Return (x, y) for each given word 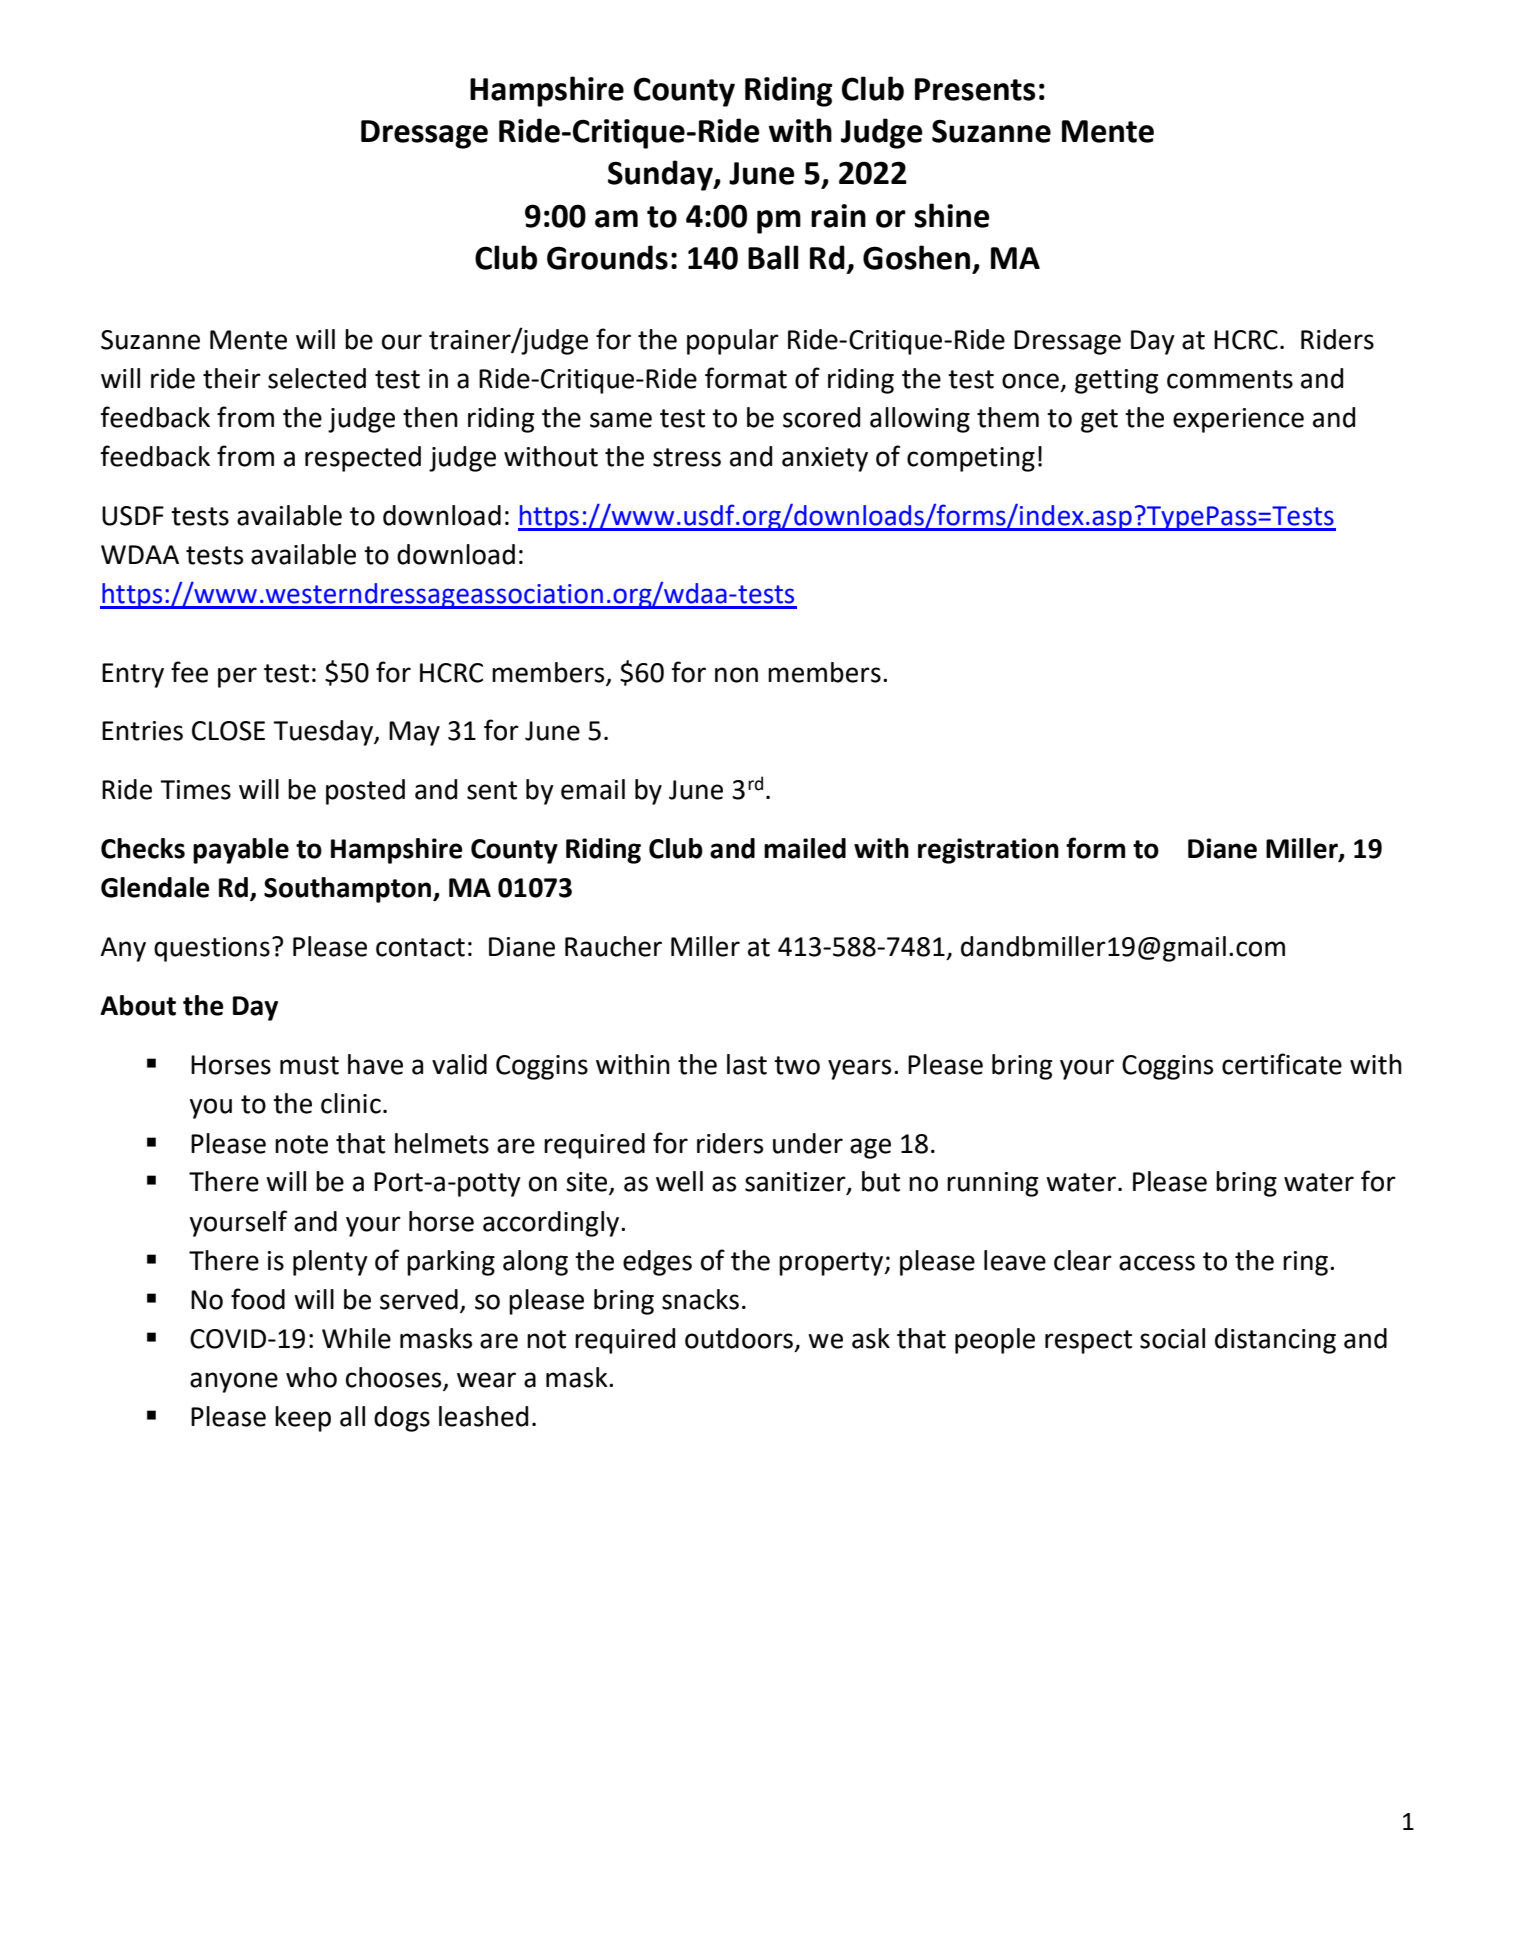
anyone (234, 1382)
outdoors (739, 1338)
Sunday (661, 175)
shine (952, 215)
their (232, 378)
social (1172, 1338)
